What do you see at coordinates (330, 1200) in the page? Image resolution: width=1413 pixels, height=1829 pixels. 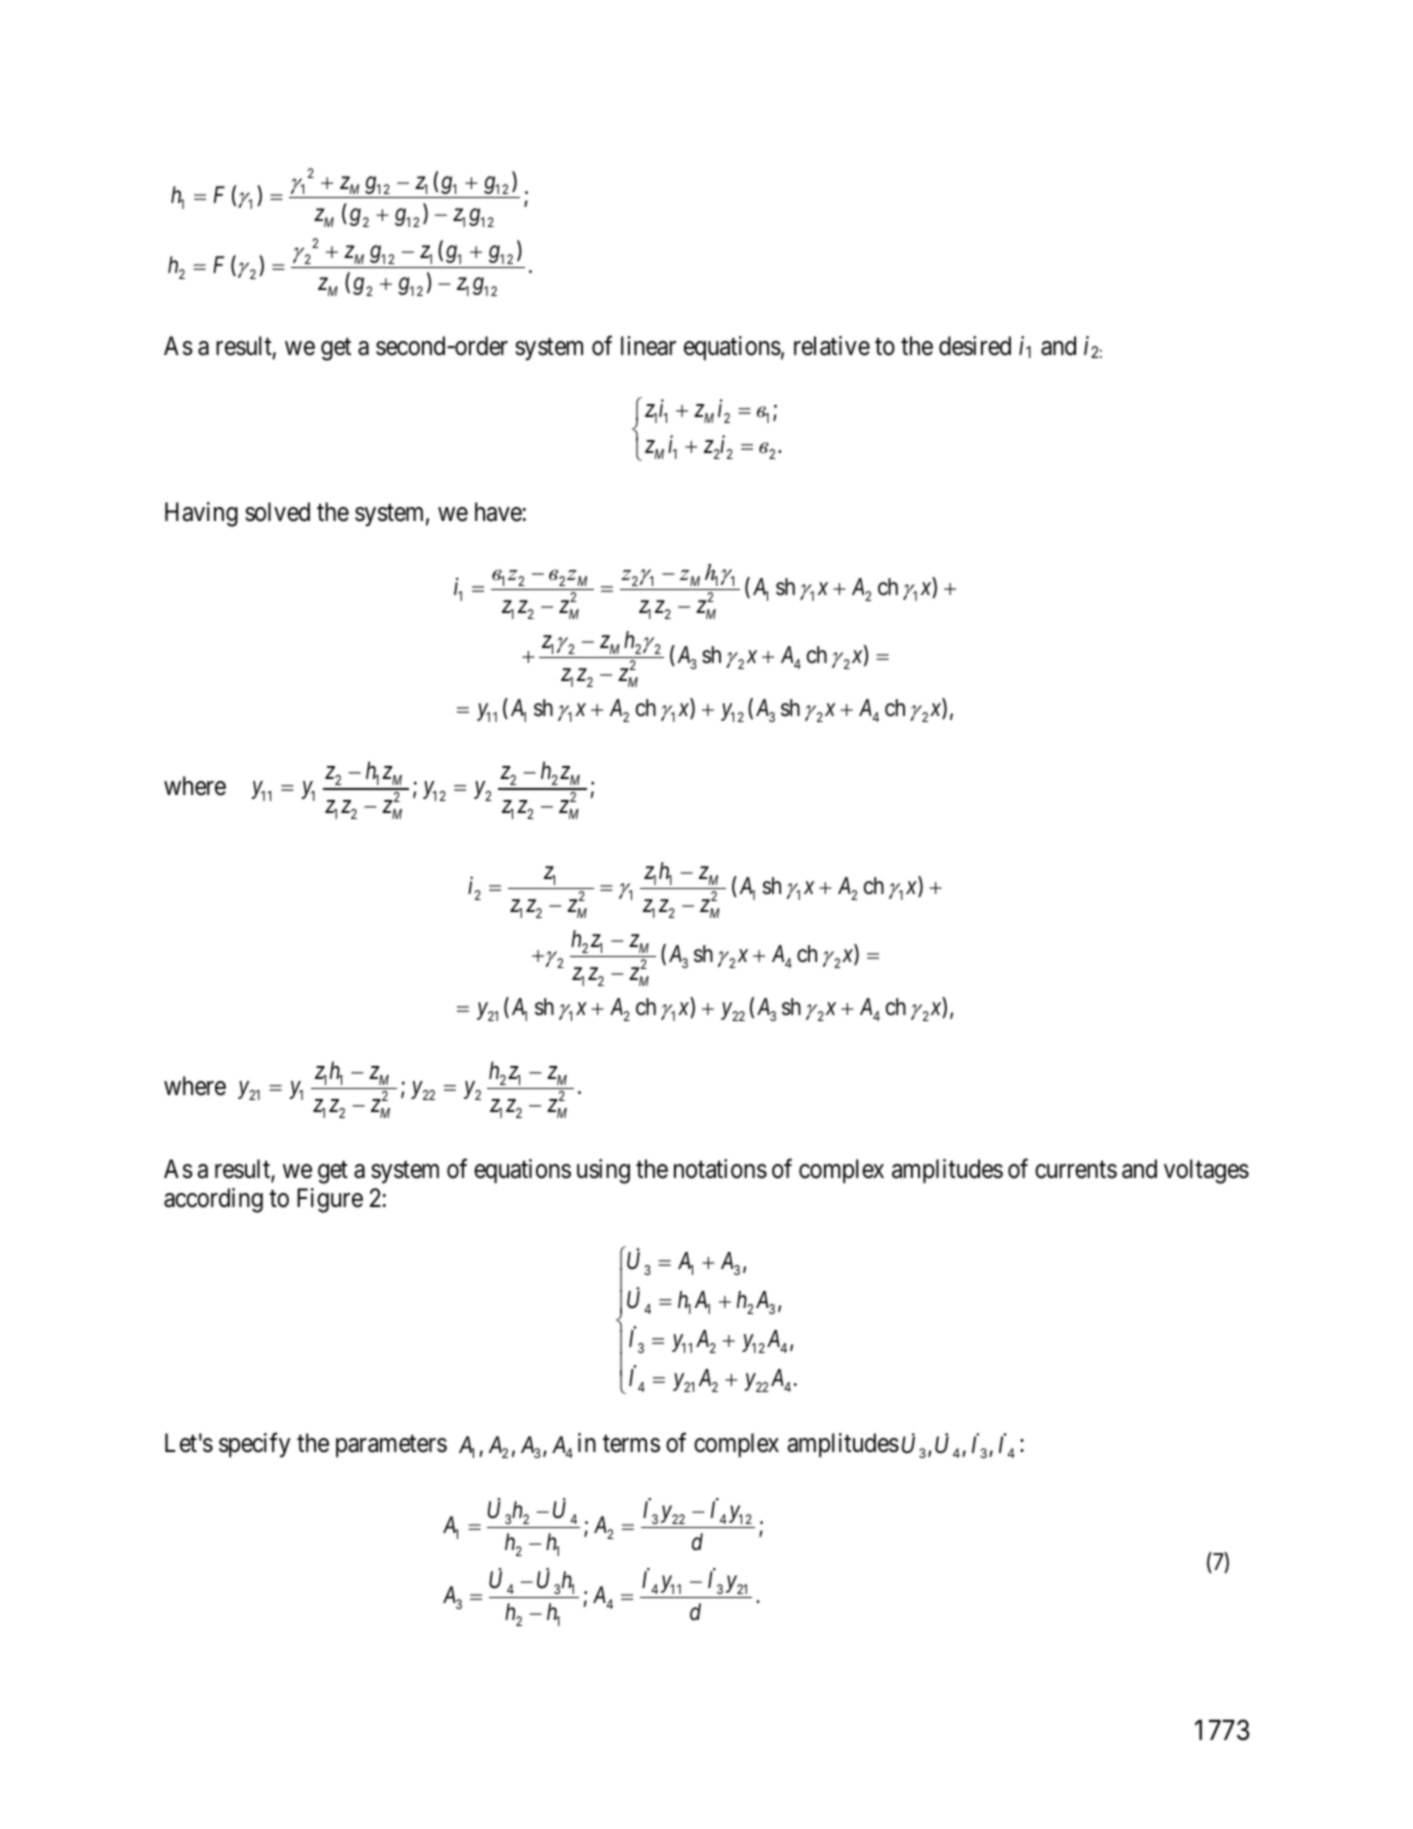 I see `Figure` at bounding box center [330, 1200].
